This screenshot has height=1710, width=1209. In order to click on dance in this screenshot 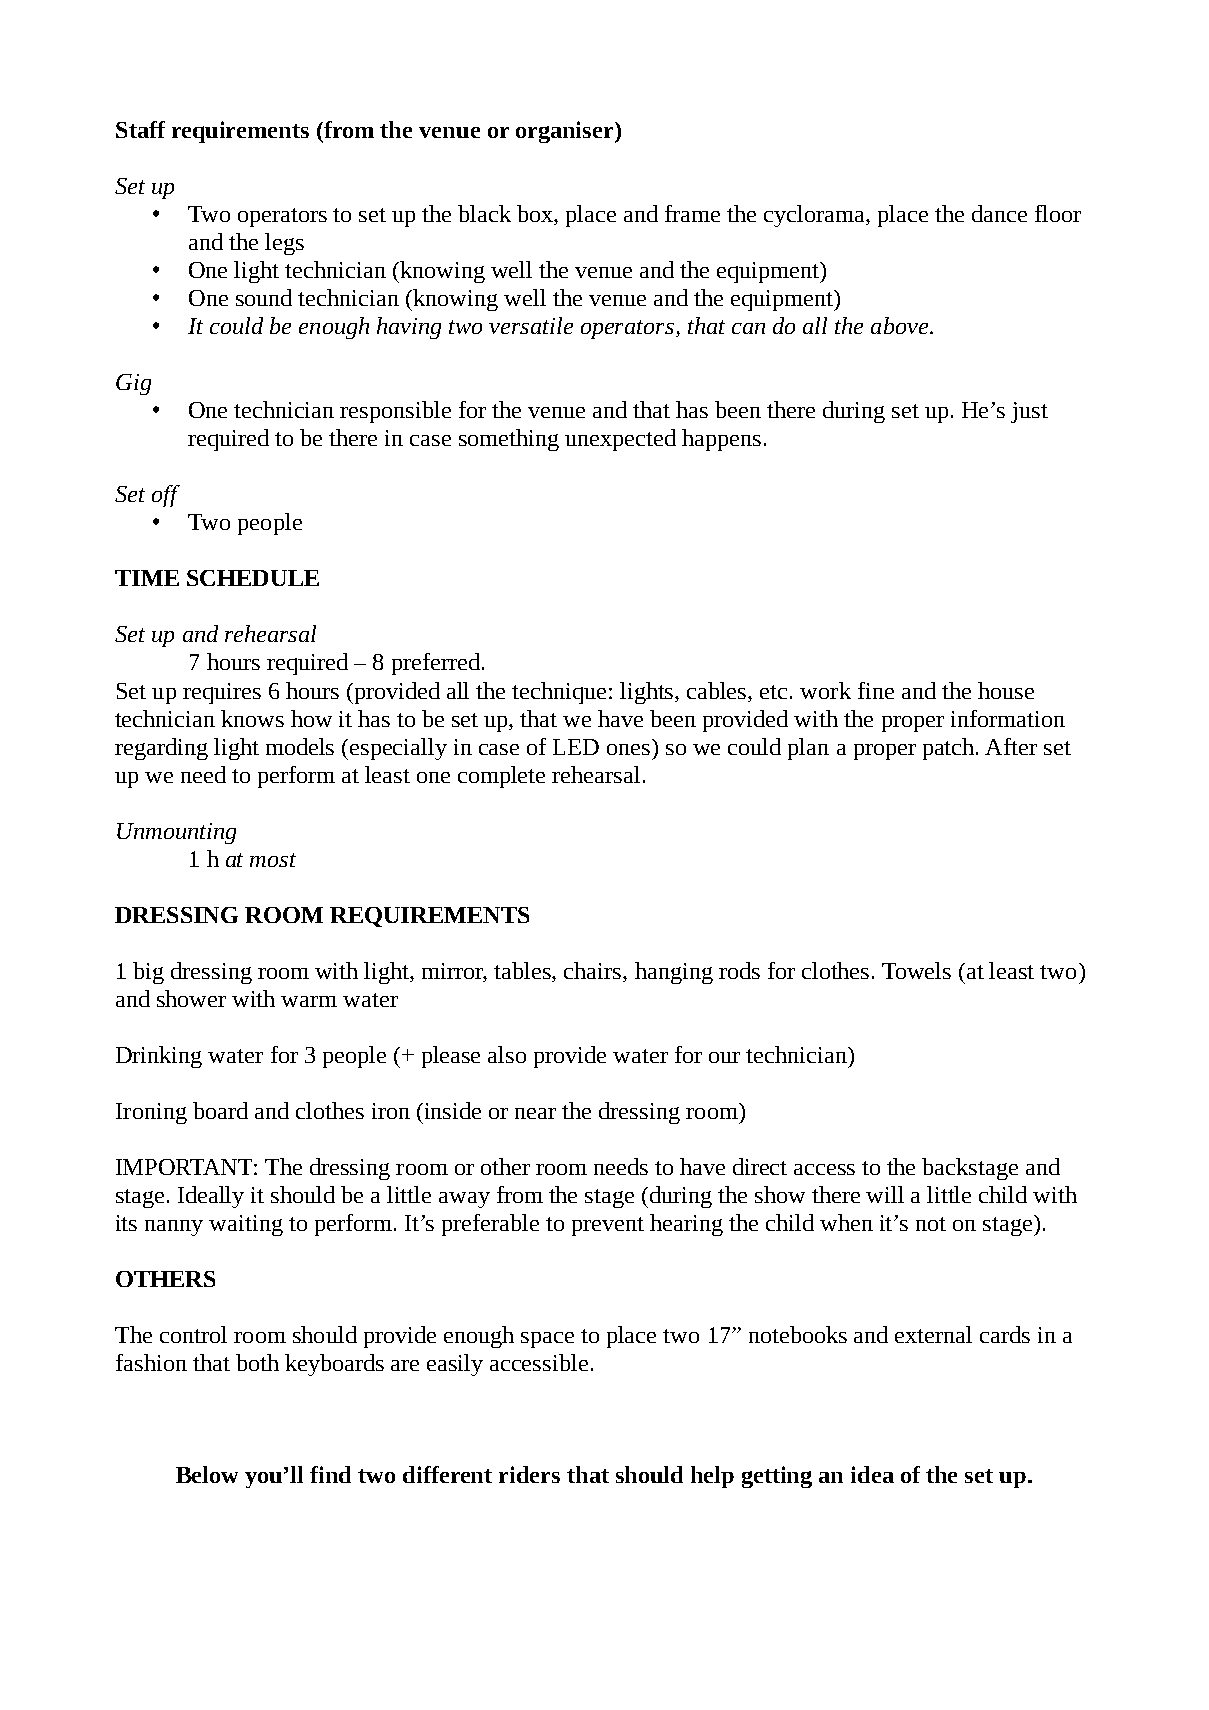, I will do `click(999, 213)`.
